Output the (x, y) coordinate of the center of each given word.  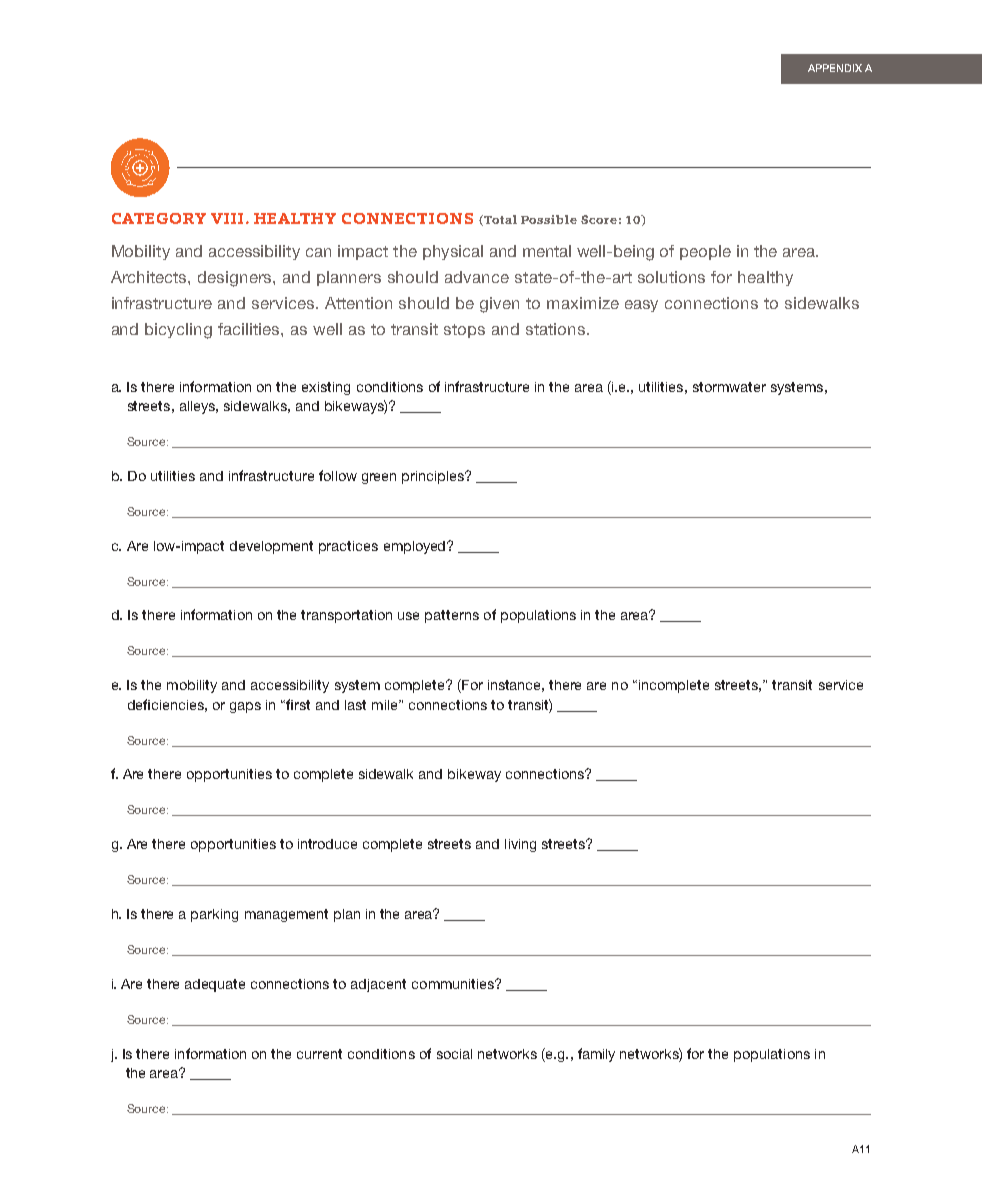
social (454, 1054)
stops (464, 331)
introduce (327, 844)
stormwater (729, 387)
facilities (250, 329)
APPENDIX (835, 68)
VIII (227, 218)
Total (500, 219)
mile (386, 705)
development (271, 547)
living (520, 845)
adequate (215, 985)
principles (434, 477)
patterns (452, 616)
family (596, 1055)
